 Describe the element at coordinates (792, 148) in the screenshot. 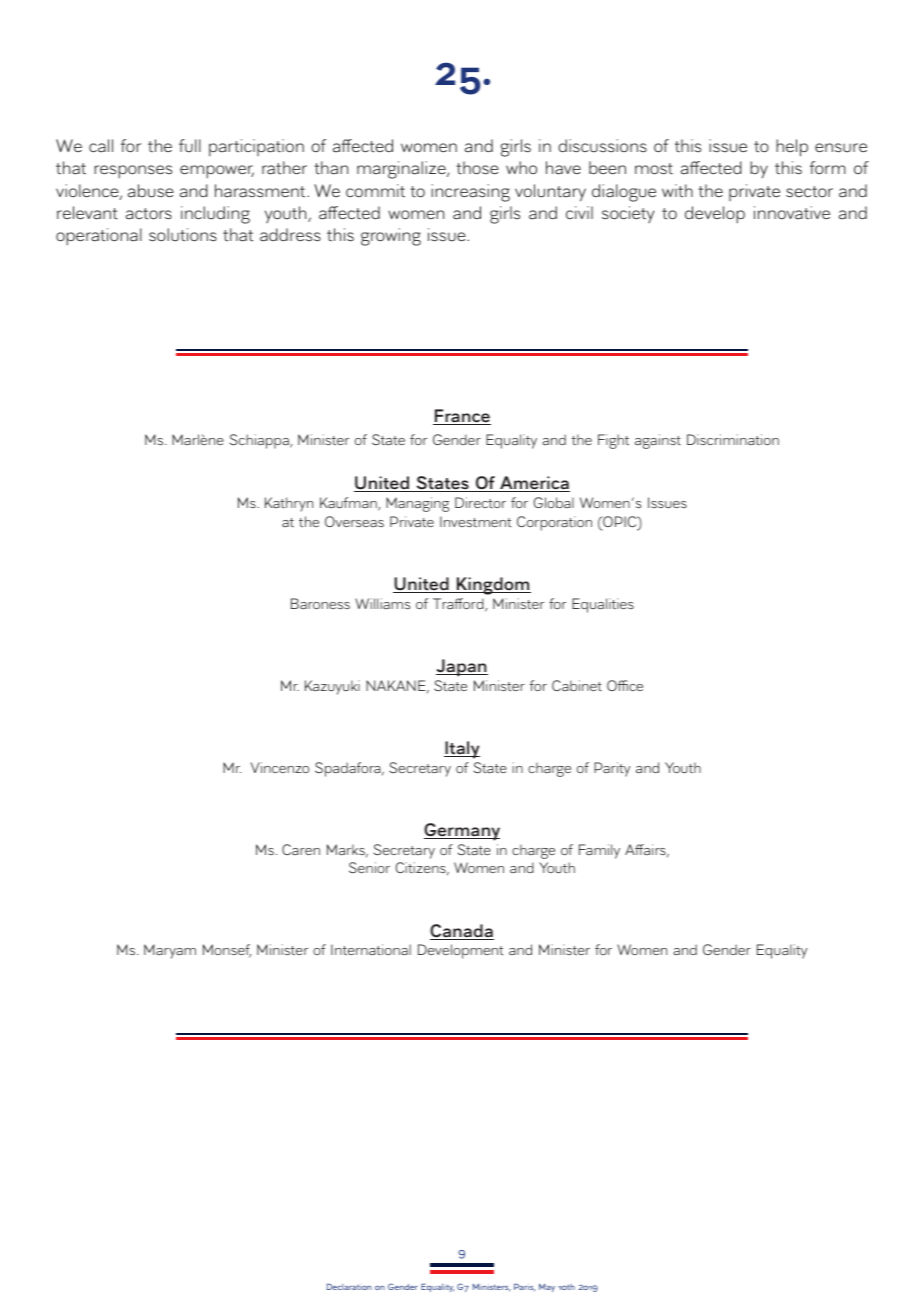

I see `help` at that location.
